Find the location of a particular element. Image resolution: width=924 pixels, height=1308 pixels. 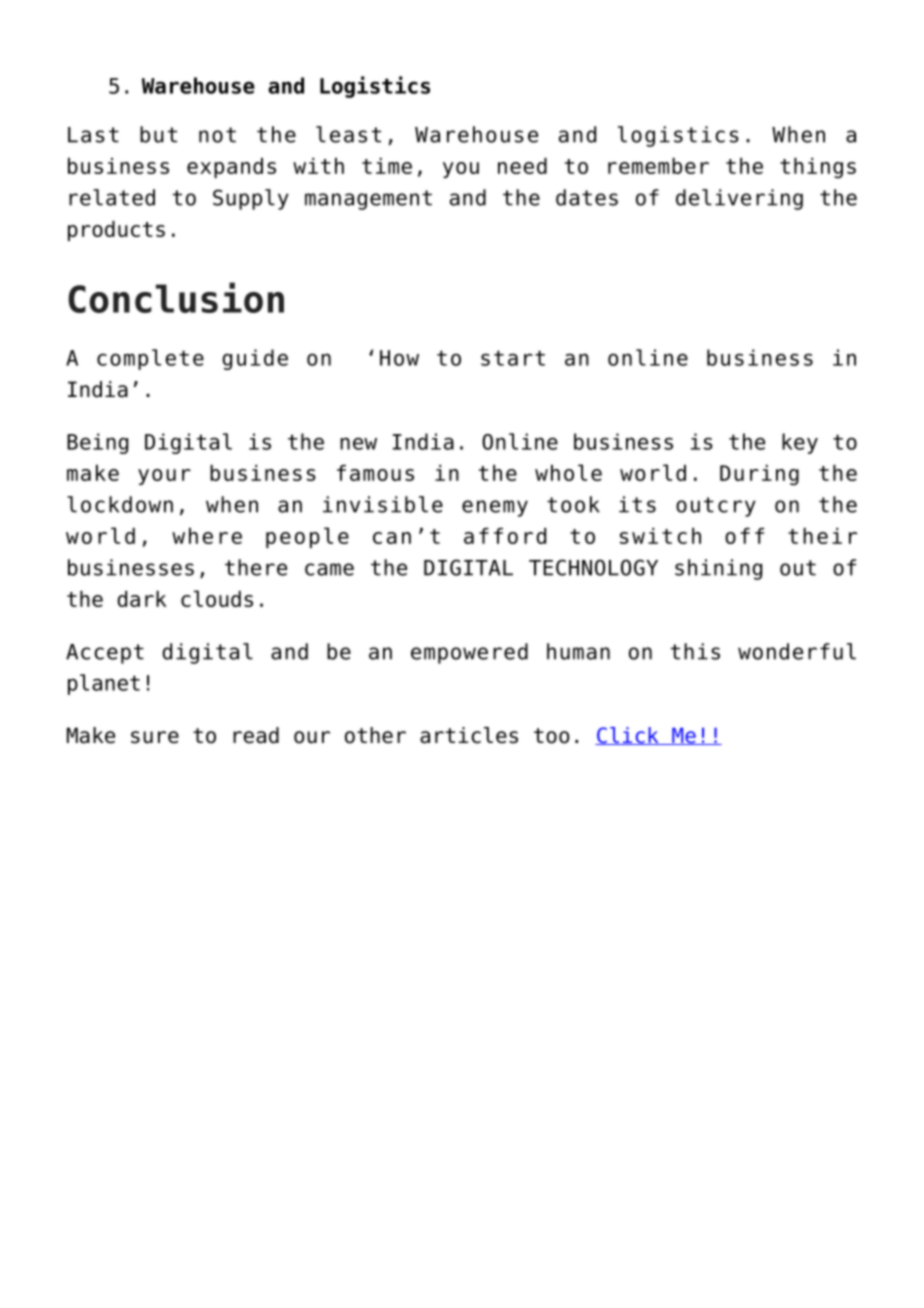

key is located at coordinates (800, 443).
